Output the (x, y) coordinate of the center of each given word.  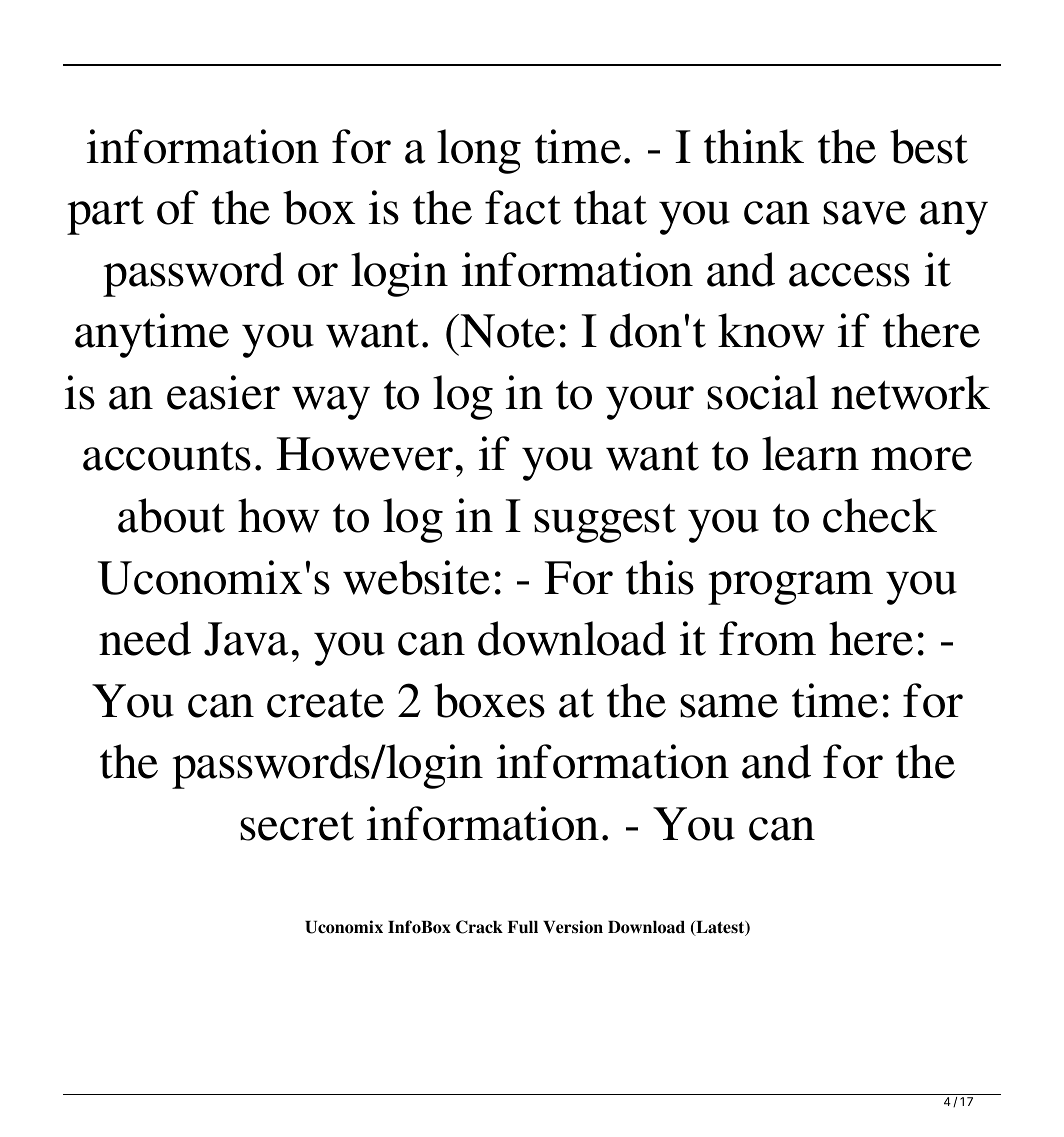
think (754, 146)
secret (297, 826)
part (105, 215)
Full (523, 927)
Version (573, 927)
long (479, 151)
